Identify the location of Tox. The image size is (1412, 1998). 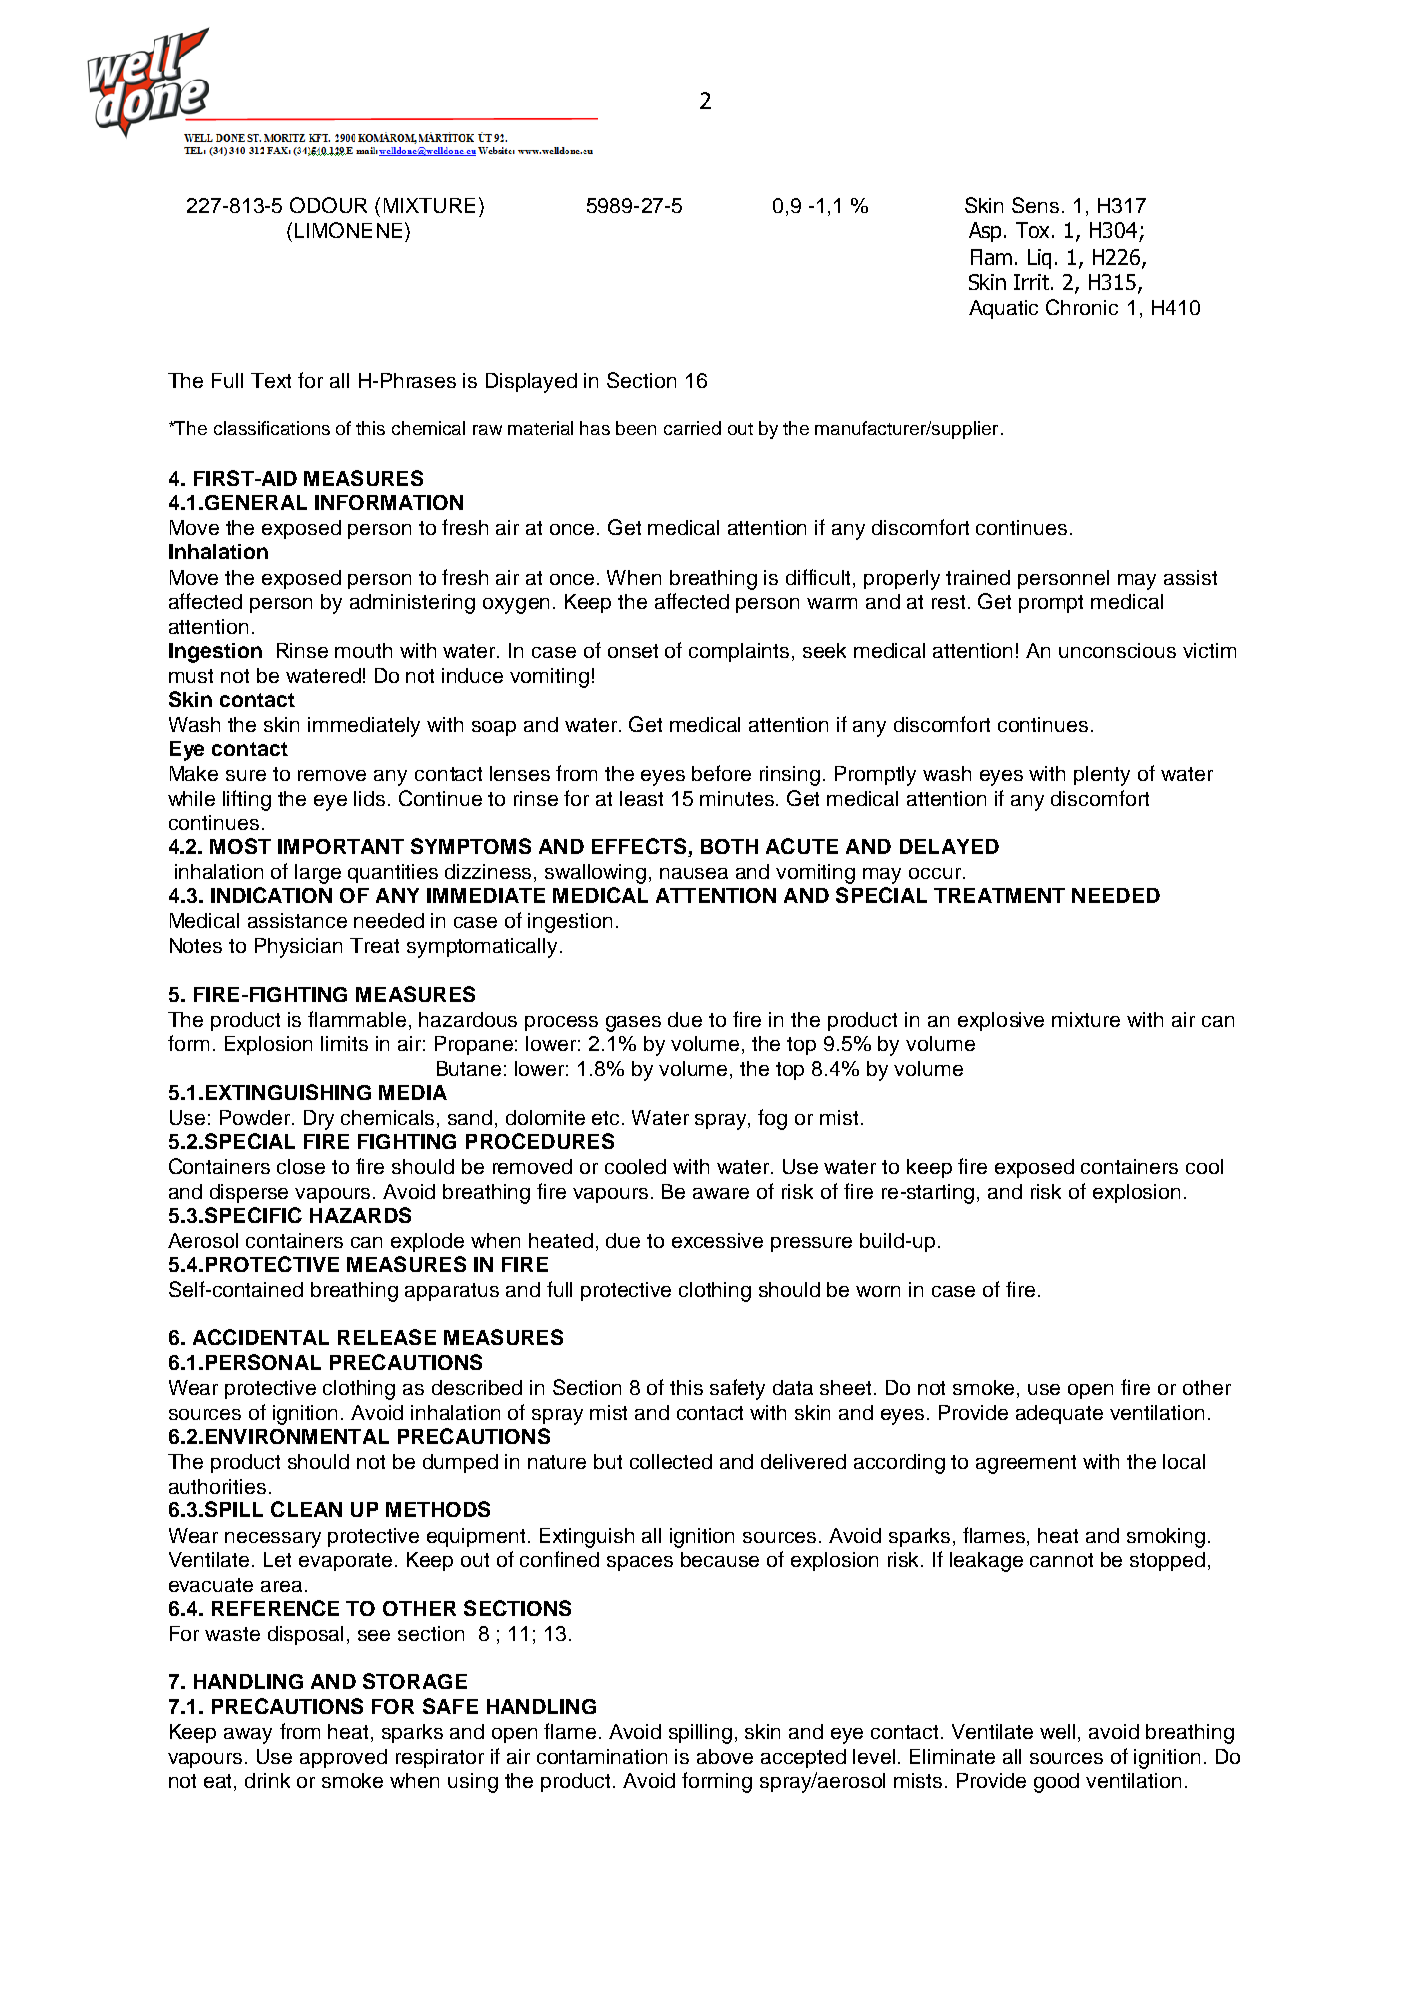
(1034, 230).
